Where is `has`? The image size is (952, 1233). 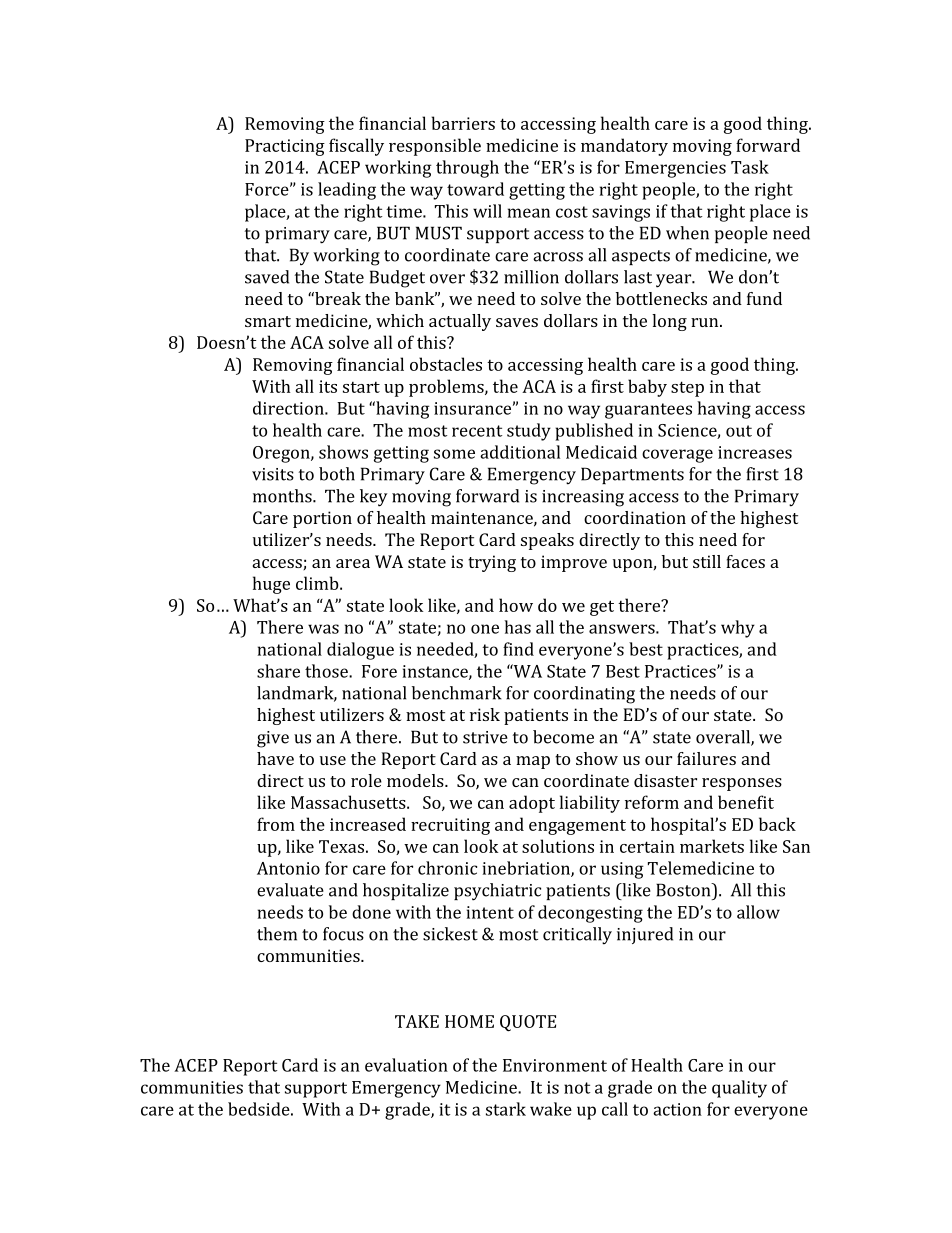 has is located at coordinates (517, 627).
